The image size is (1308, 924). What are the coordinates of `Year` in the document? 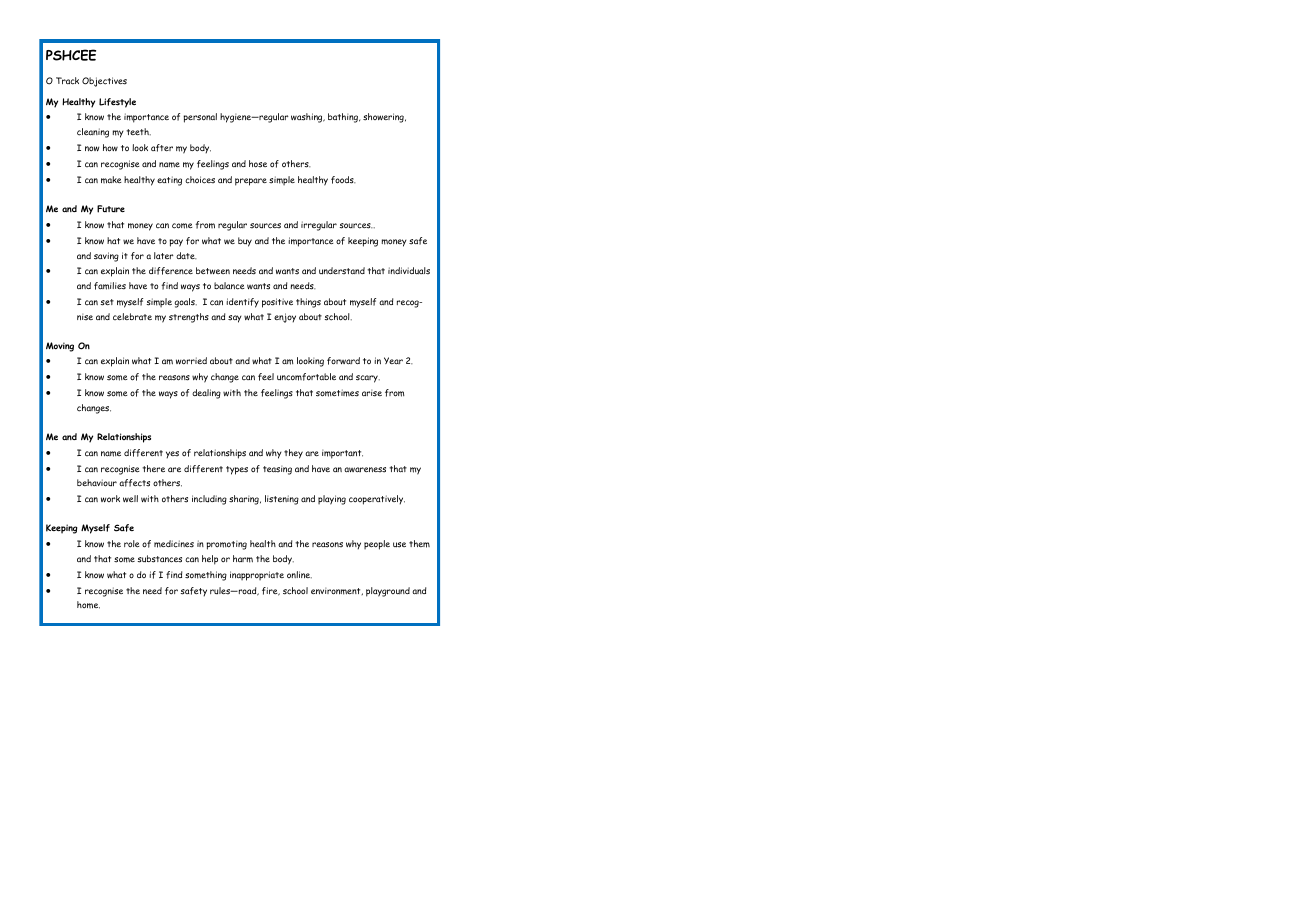 It's located at (393, 360).
